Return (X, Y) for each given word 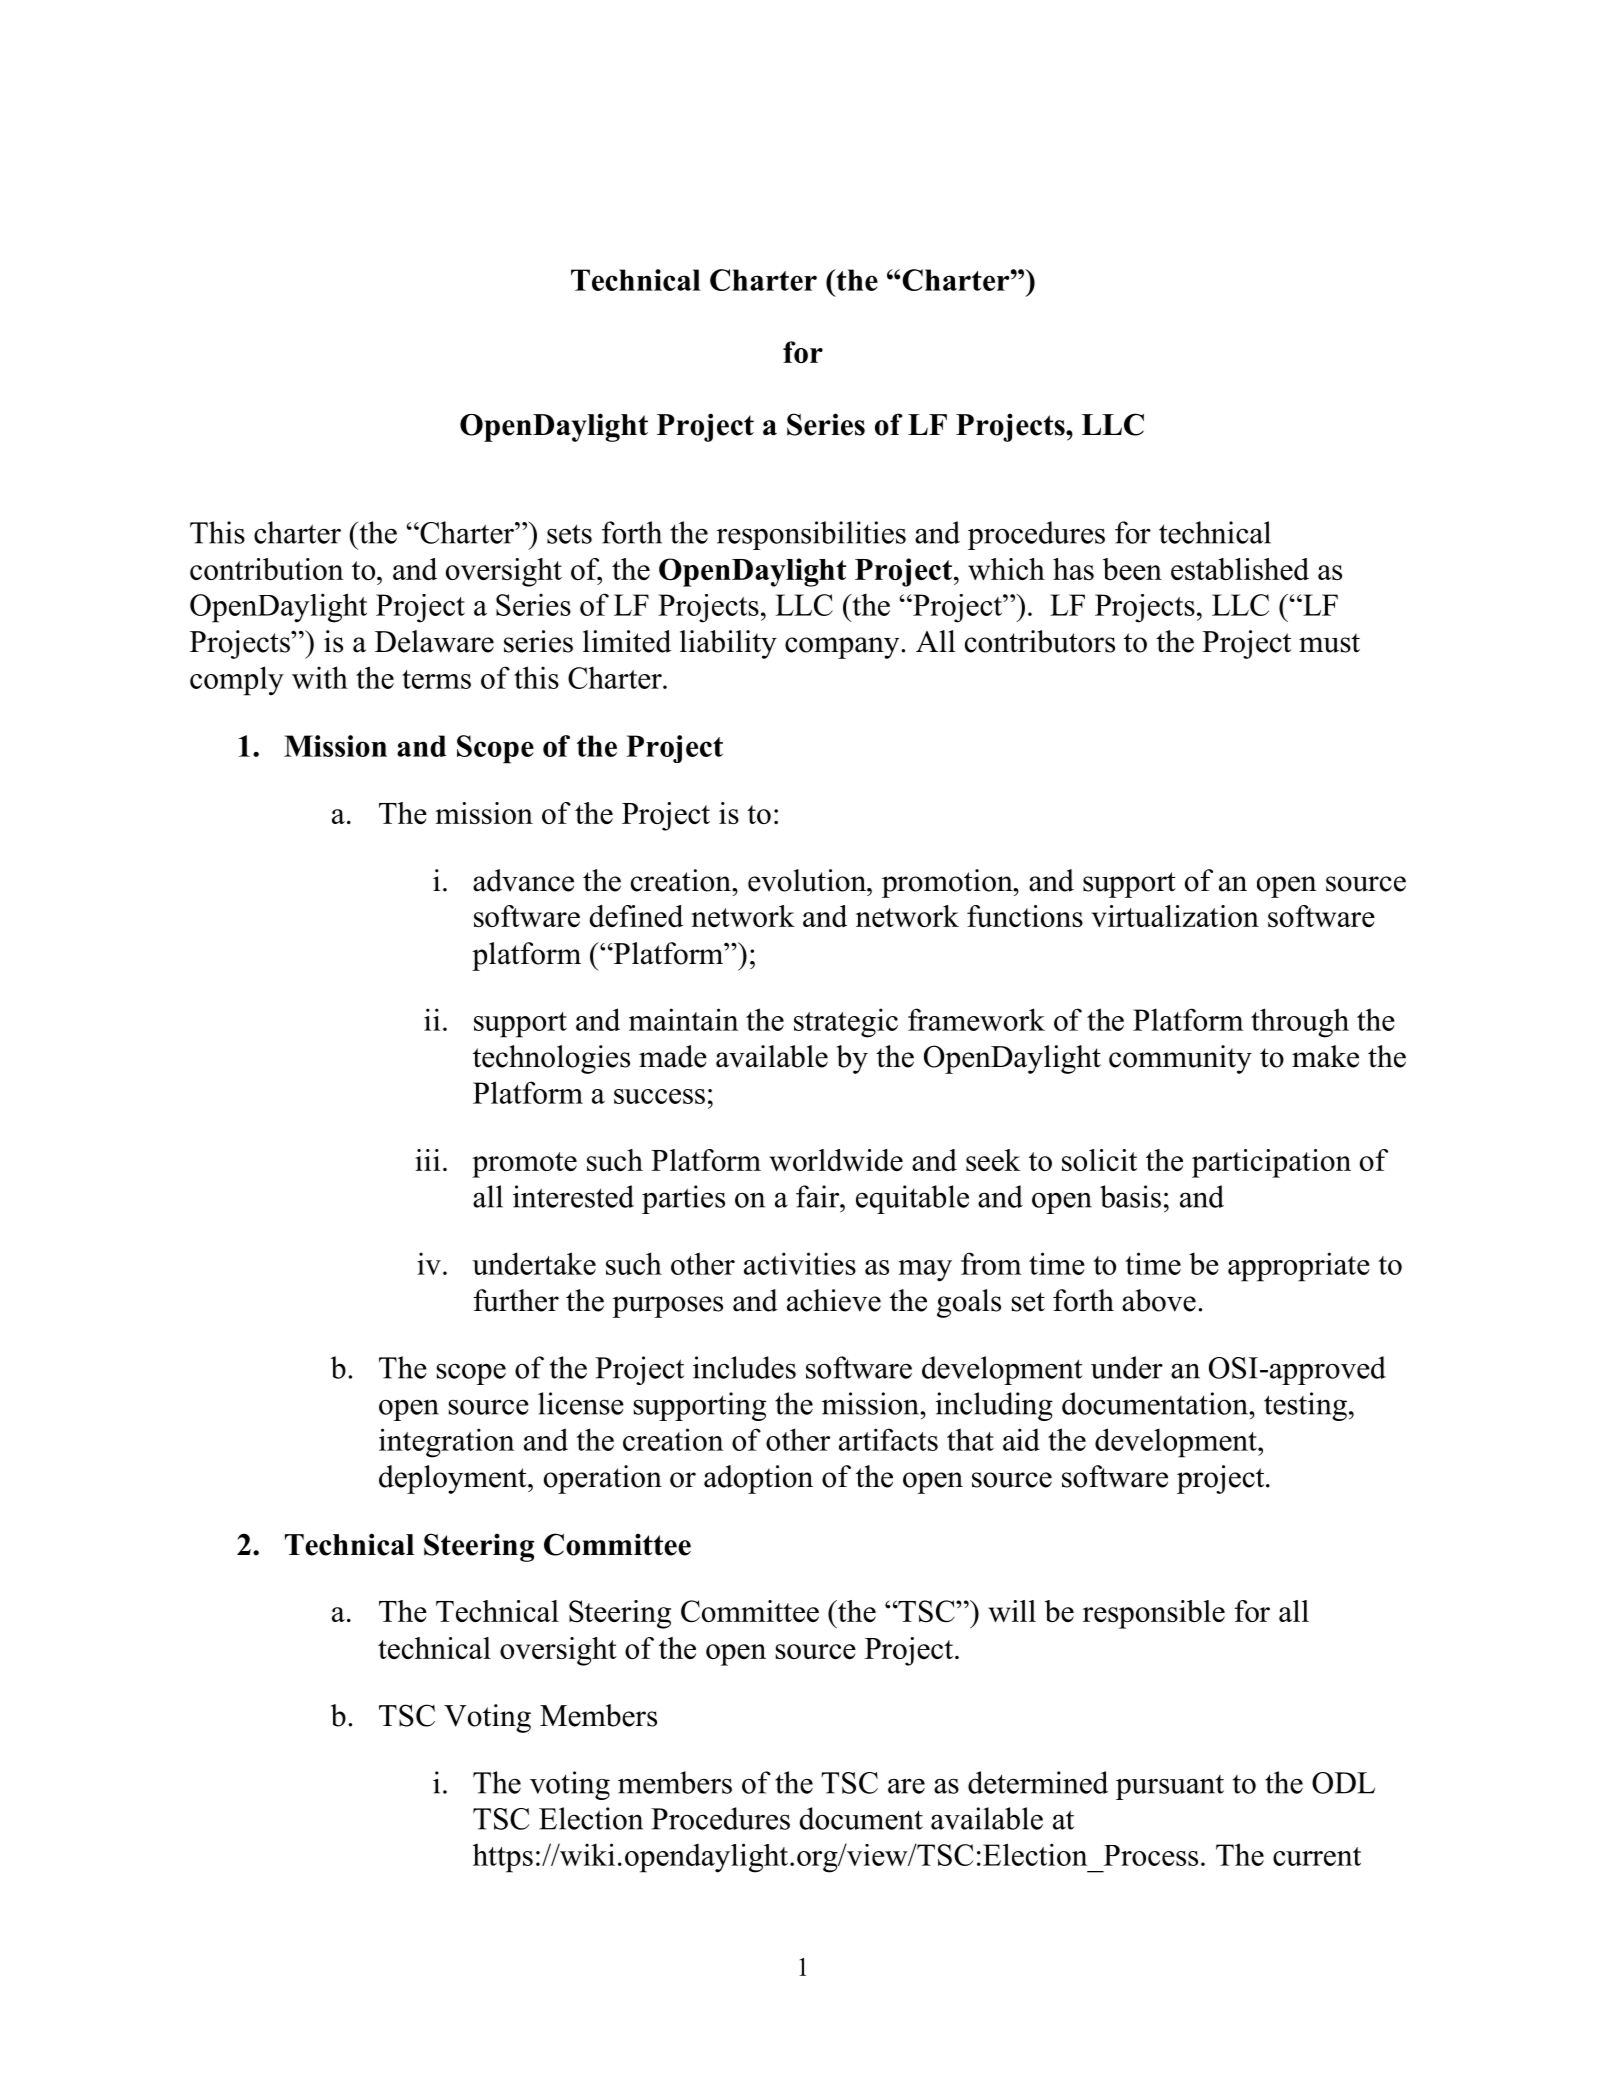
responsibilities (811, 535)
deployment (454, 1479)
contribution (266, 569)
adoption (758, 1479)
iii (427, 1160)
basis (1130, 1196)
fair (819, 1196)
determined (1038, 1782)
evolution (808, 880)
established (1240, 569)
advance (523, 880)
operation (603, 1479)
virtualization (1175, 916)
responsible (1154, 1614)
